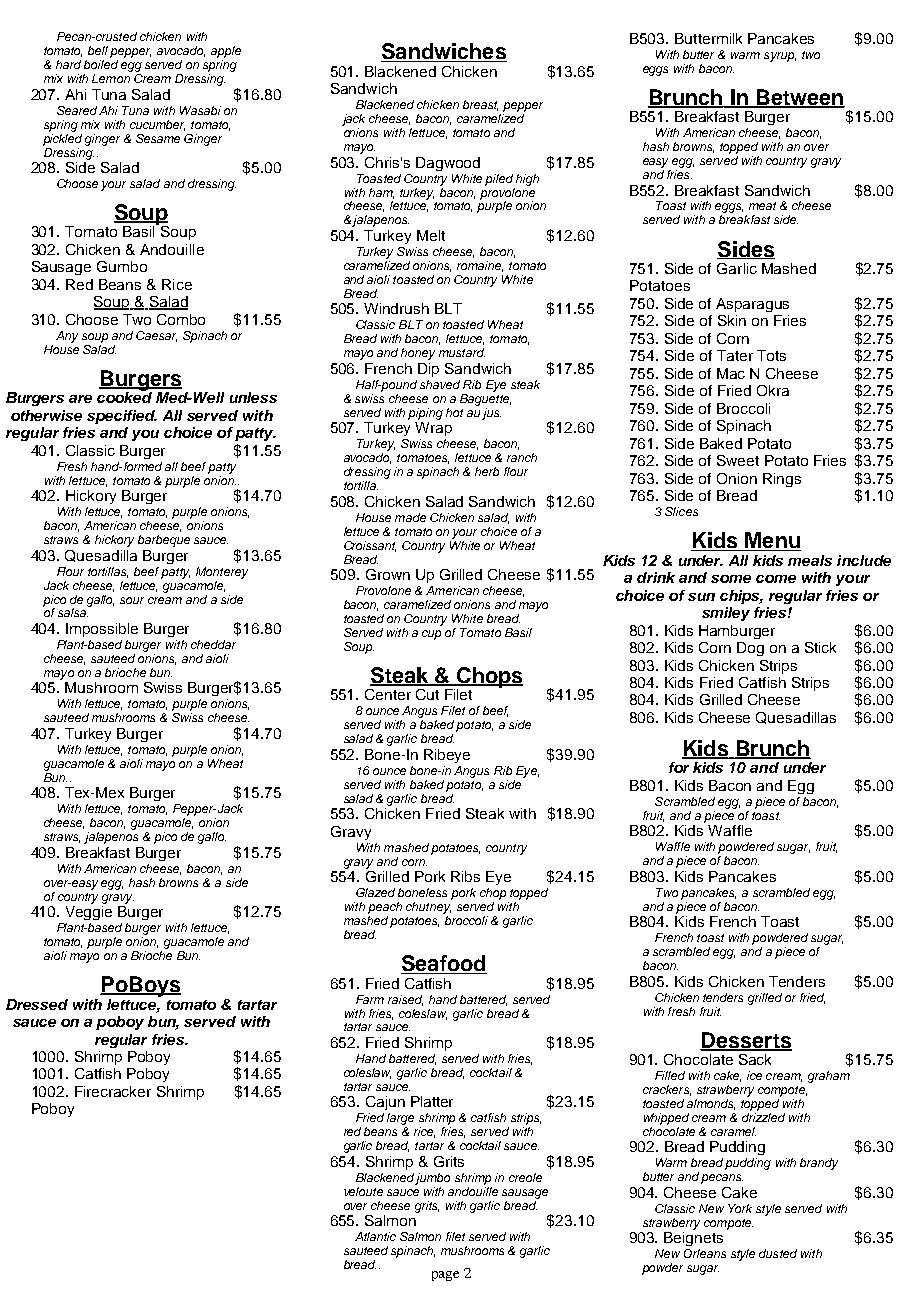 The image size is (924, 1308). What do you see at coordinates (113, 1091) in the screenshot?
I see `Firecracker` at bounding box center [113, 1091].
